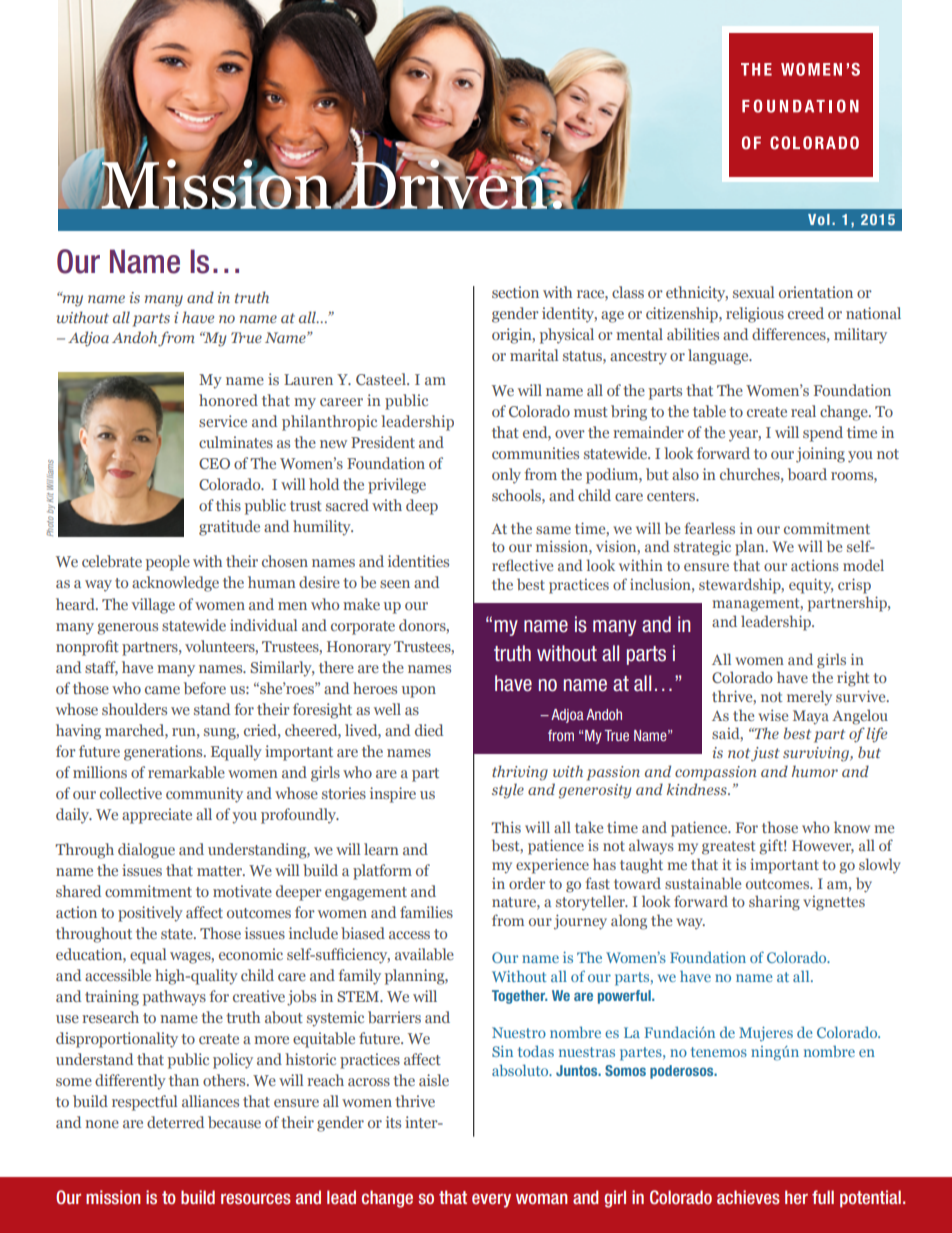 The image size is (952, 1233). What do you see at coordinates (228, 400) in the screenshot?
I see `honored` at bounding box center [228, 400].
